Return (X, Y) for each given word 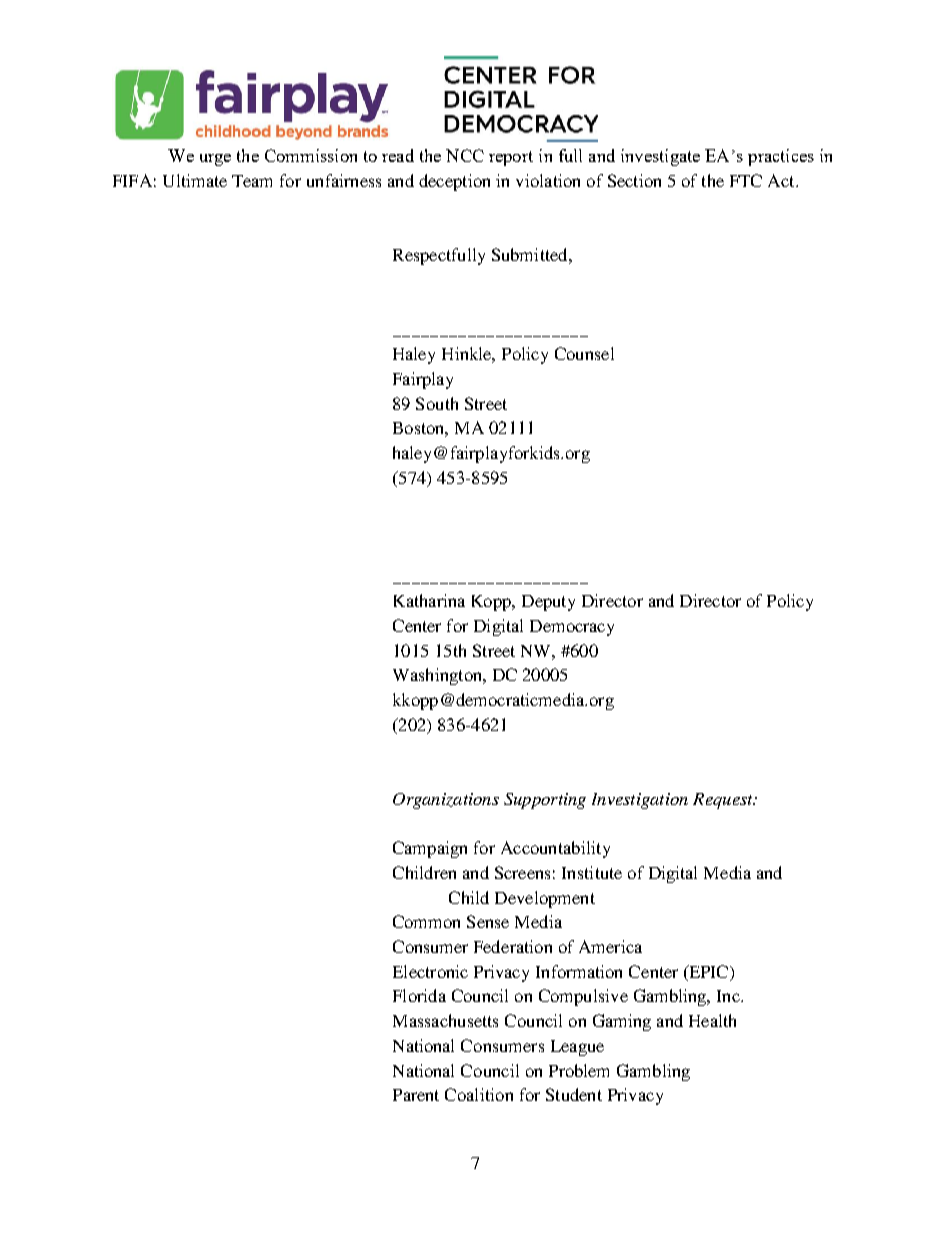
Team (252, 181)
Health (712, 1020)
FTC (746, 180)
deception (454, 182)
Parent (416, 1095)
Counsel (584, 353)
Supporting (545, 801)
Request (724, 801)
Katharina (429, 600)
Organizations (446, 801)
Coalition (479, 1094)
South (437, 403)
